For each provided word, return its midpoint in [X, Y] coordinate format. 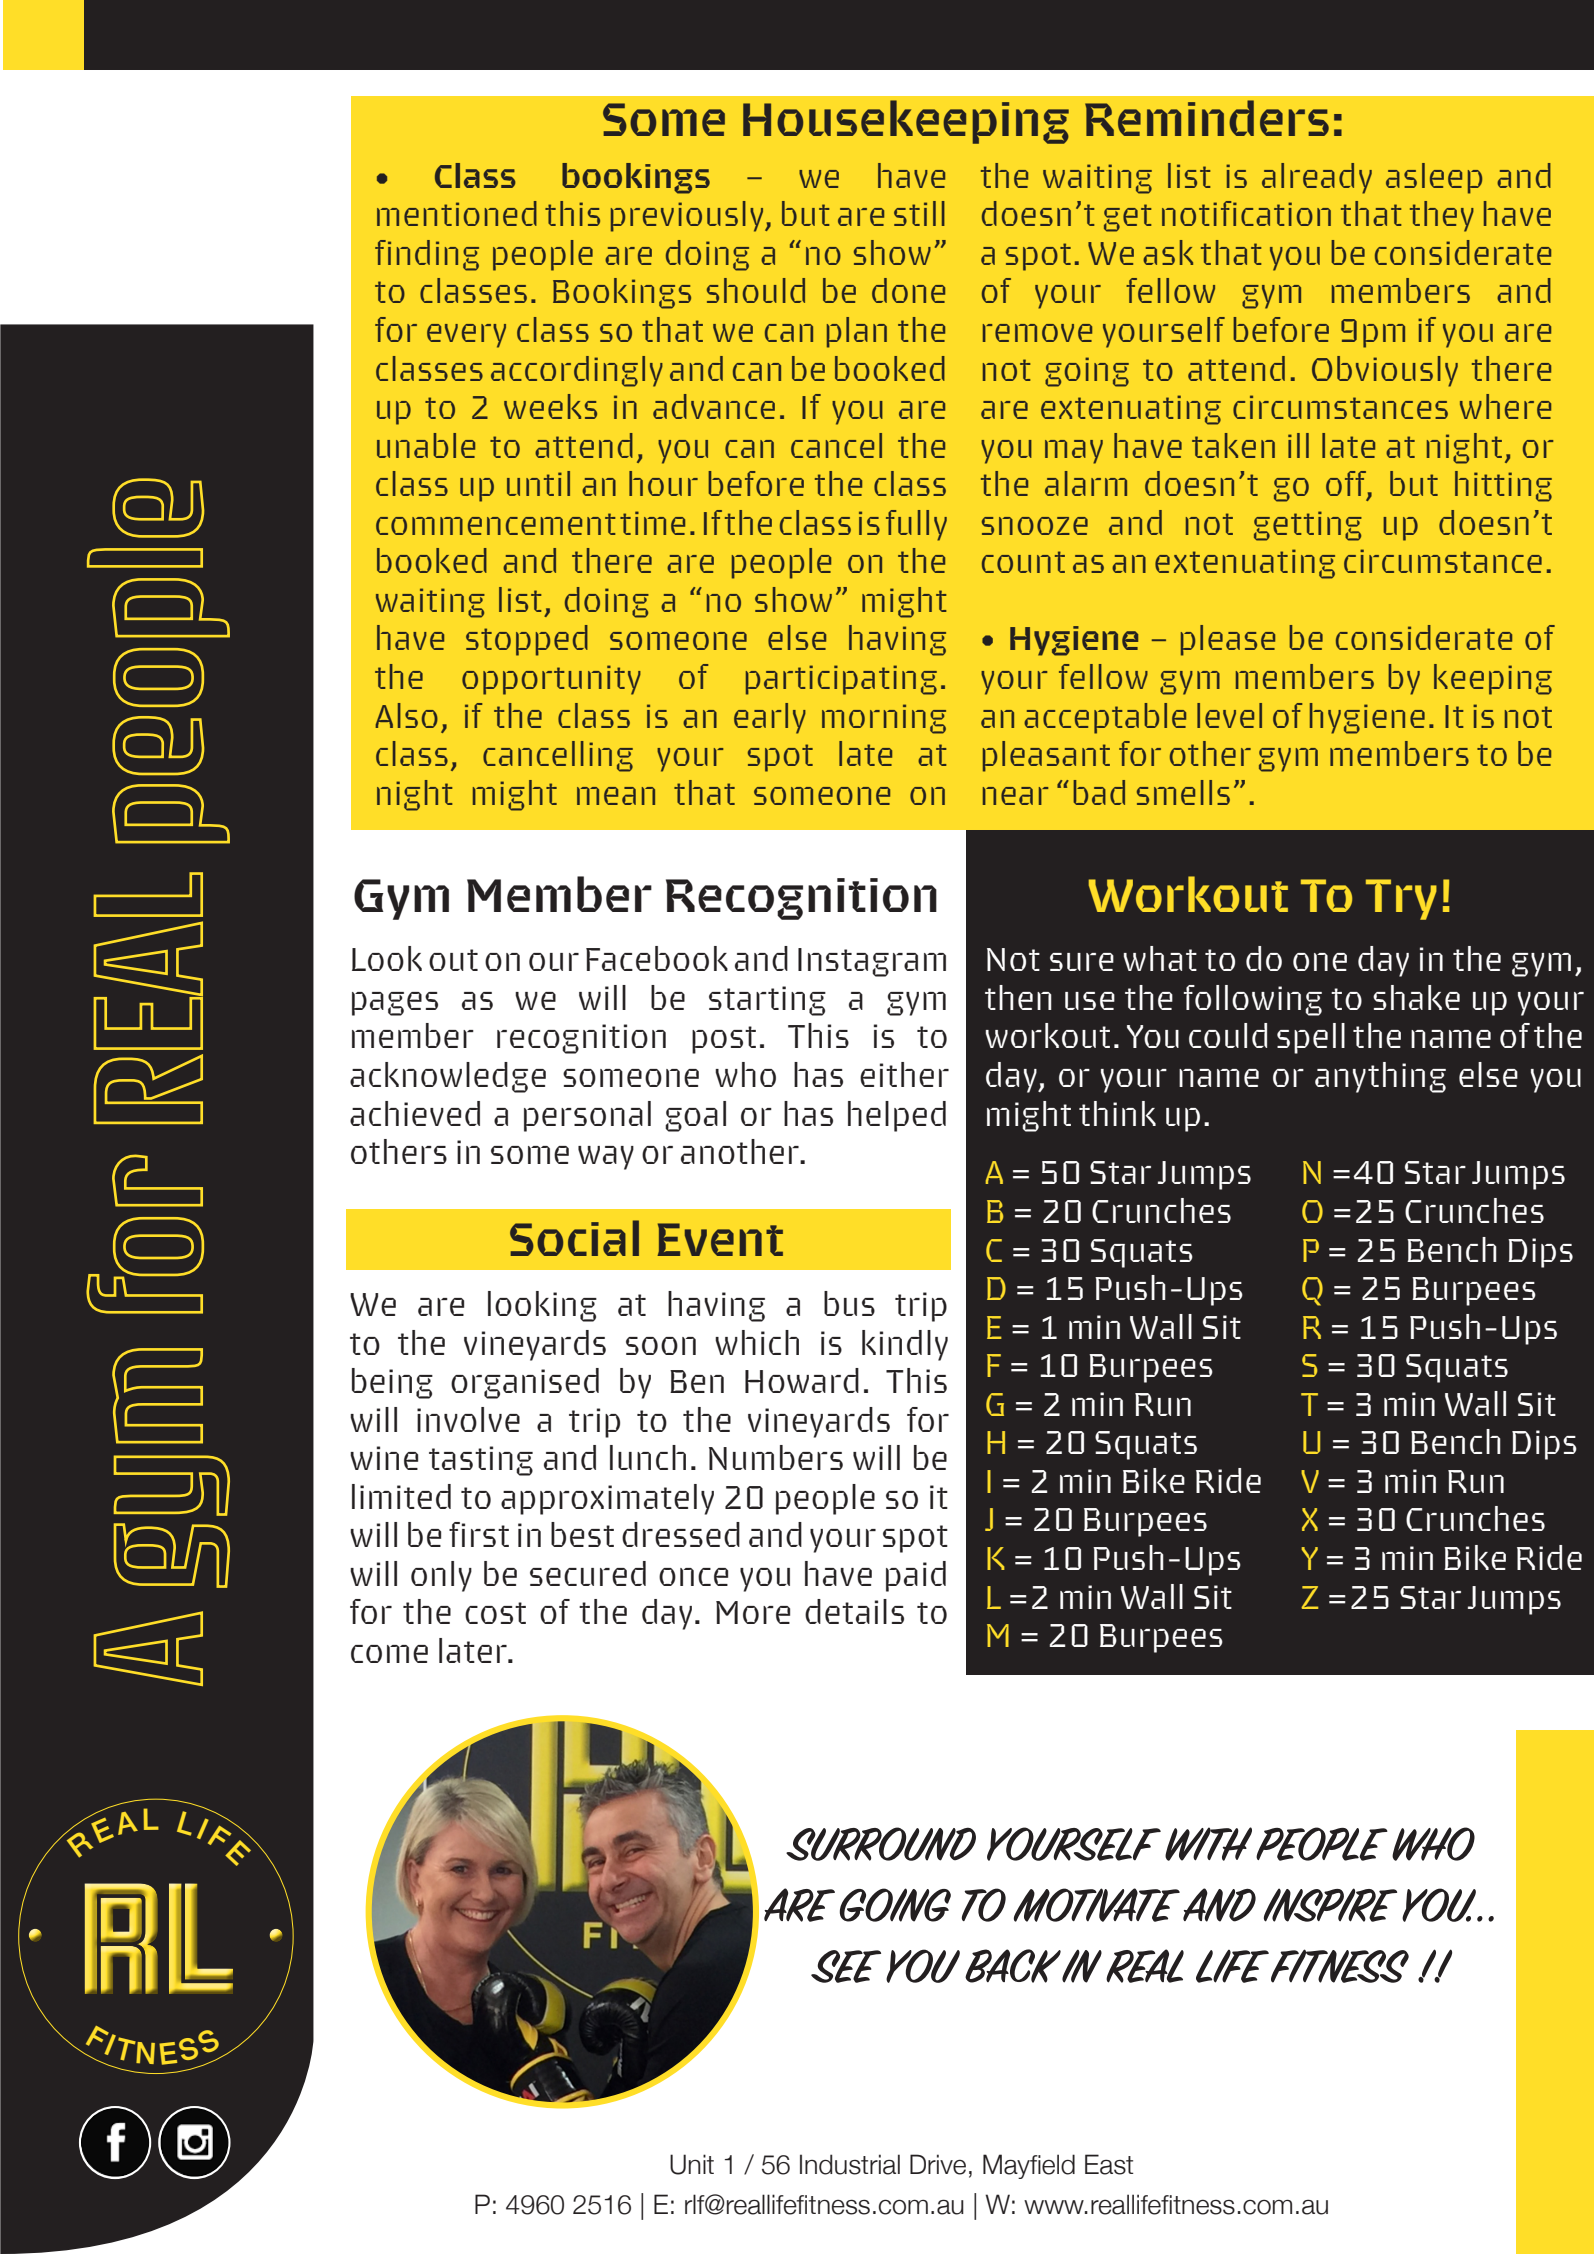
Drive [938, 2164]
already [1317, 178]
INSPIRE [1330, 1905]
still [919, 213]
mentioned [457, 213]
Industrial [850, 2164]
